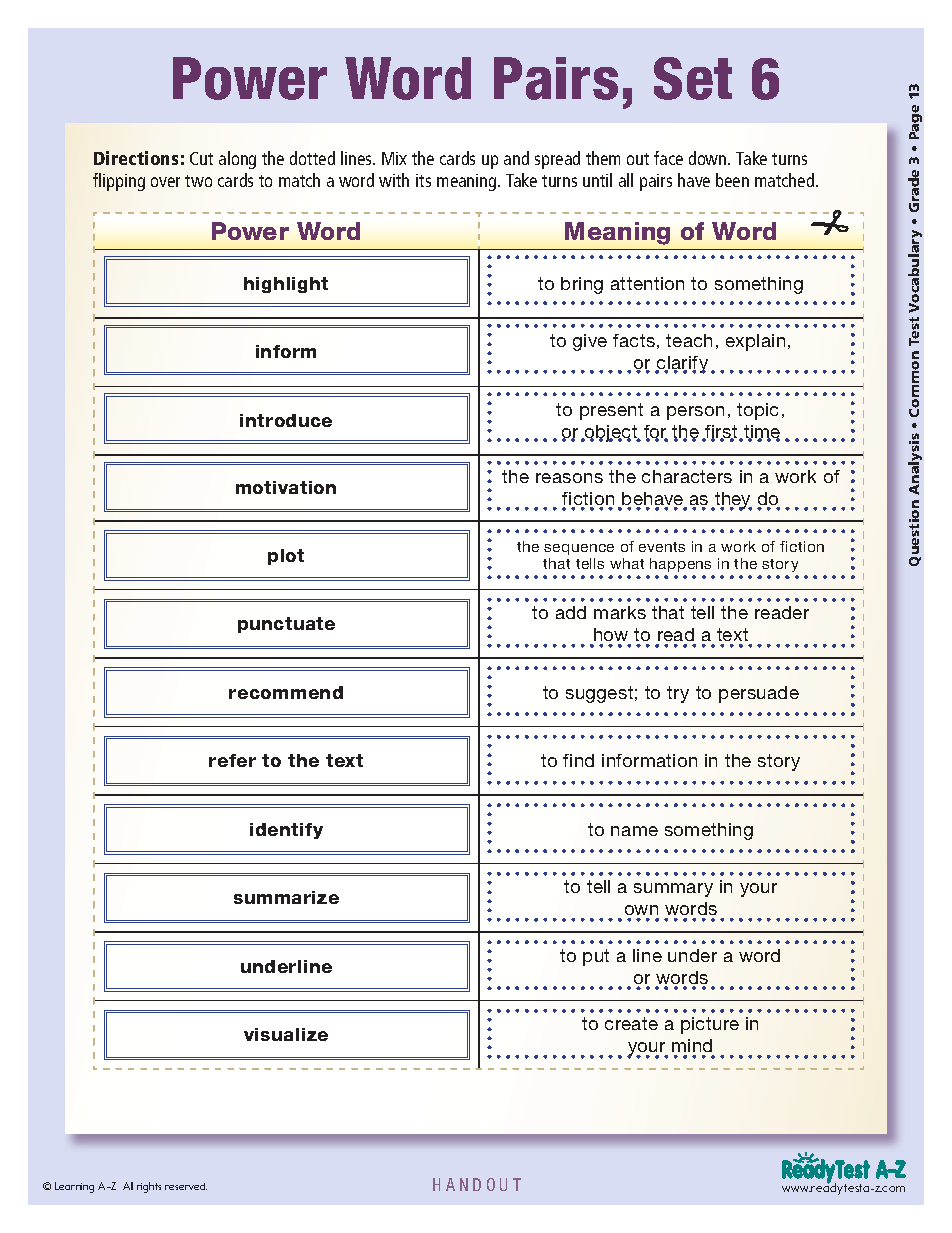 The width and height of the page is (952, 1233). I want to click on motivation, so click(286, 487).
